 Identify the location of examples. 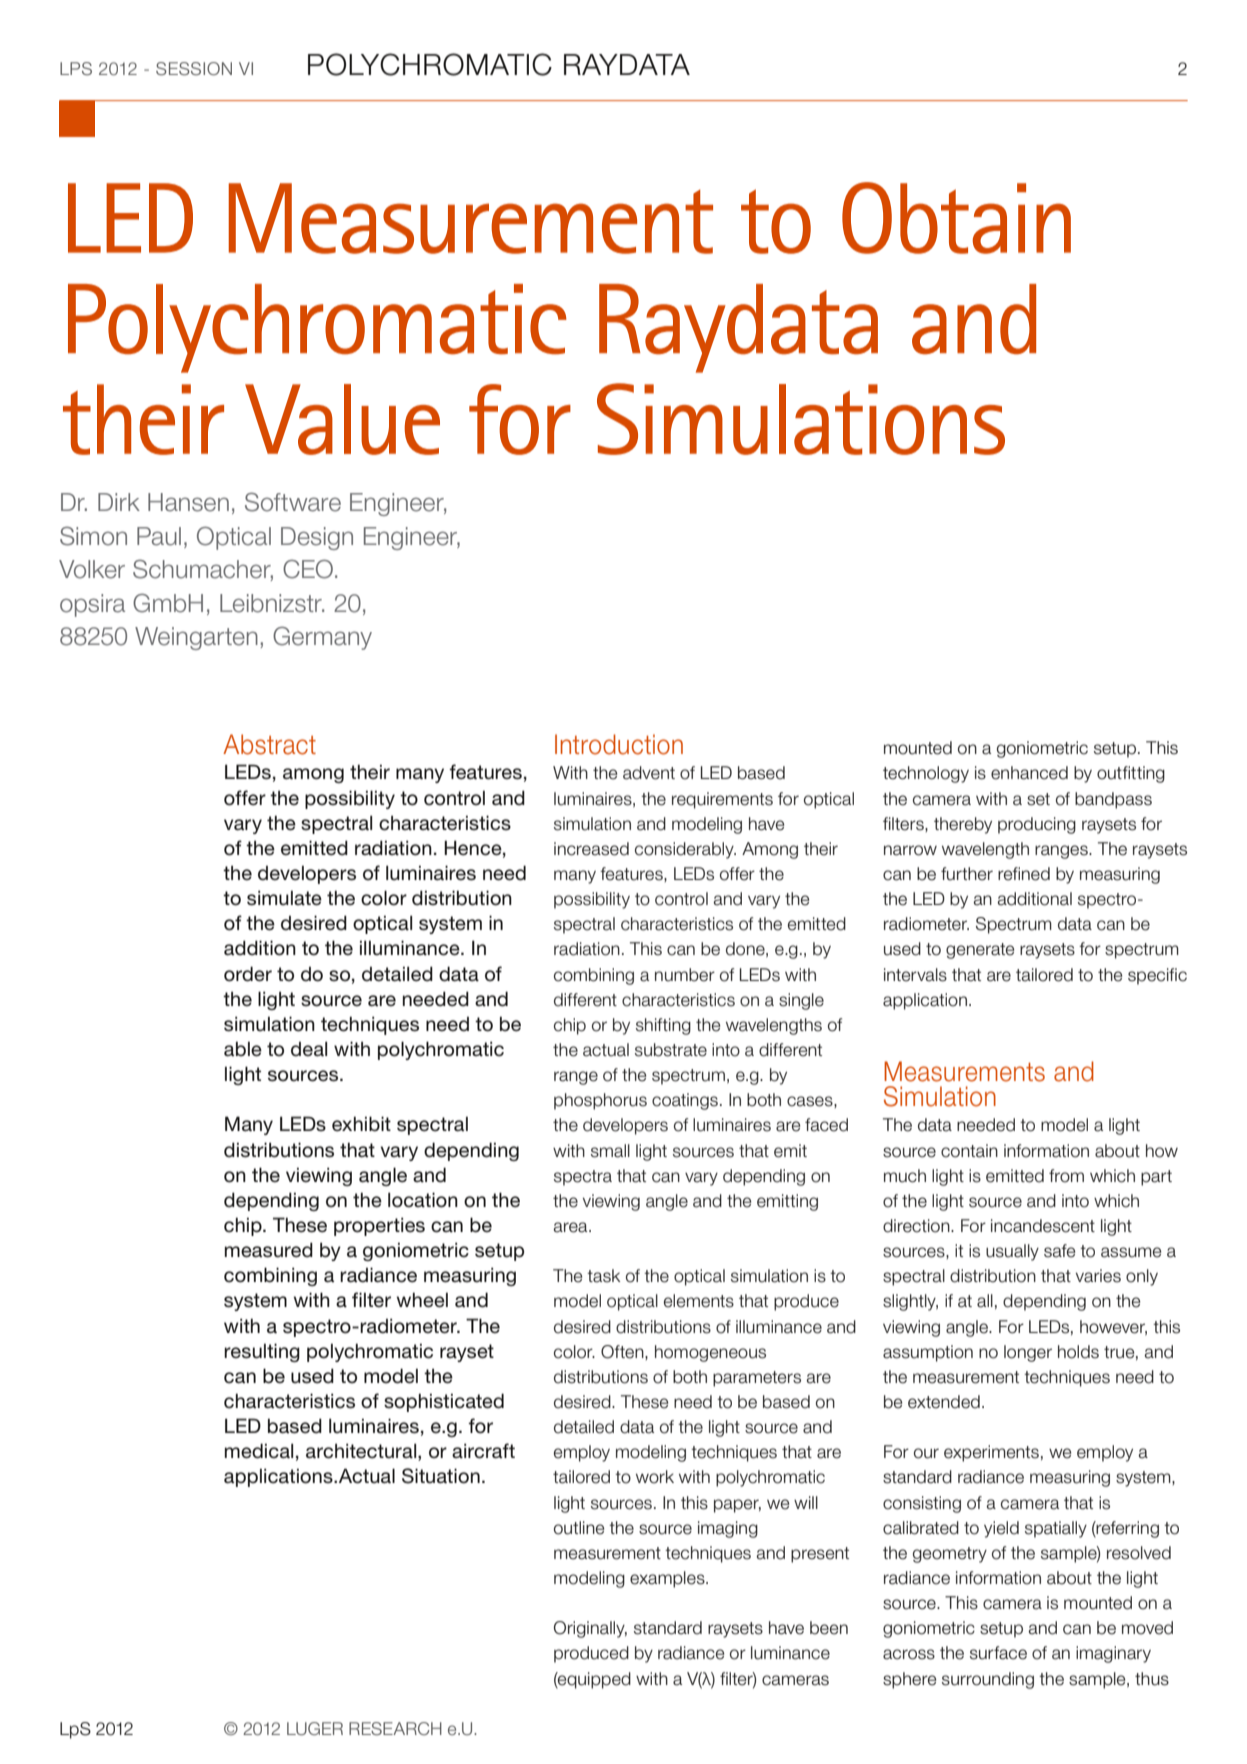
(668, 1579).
